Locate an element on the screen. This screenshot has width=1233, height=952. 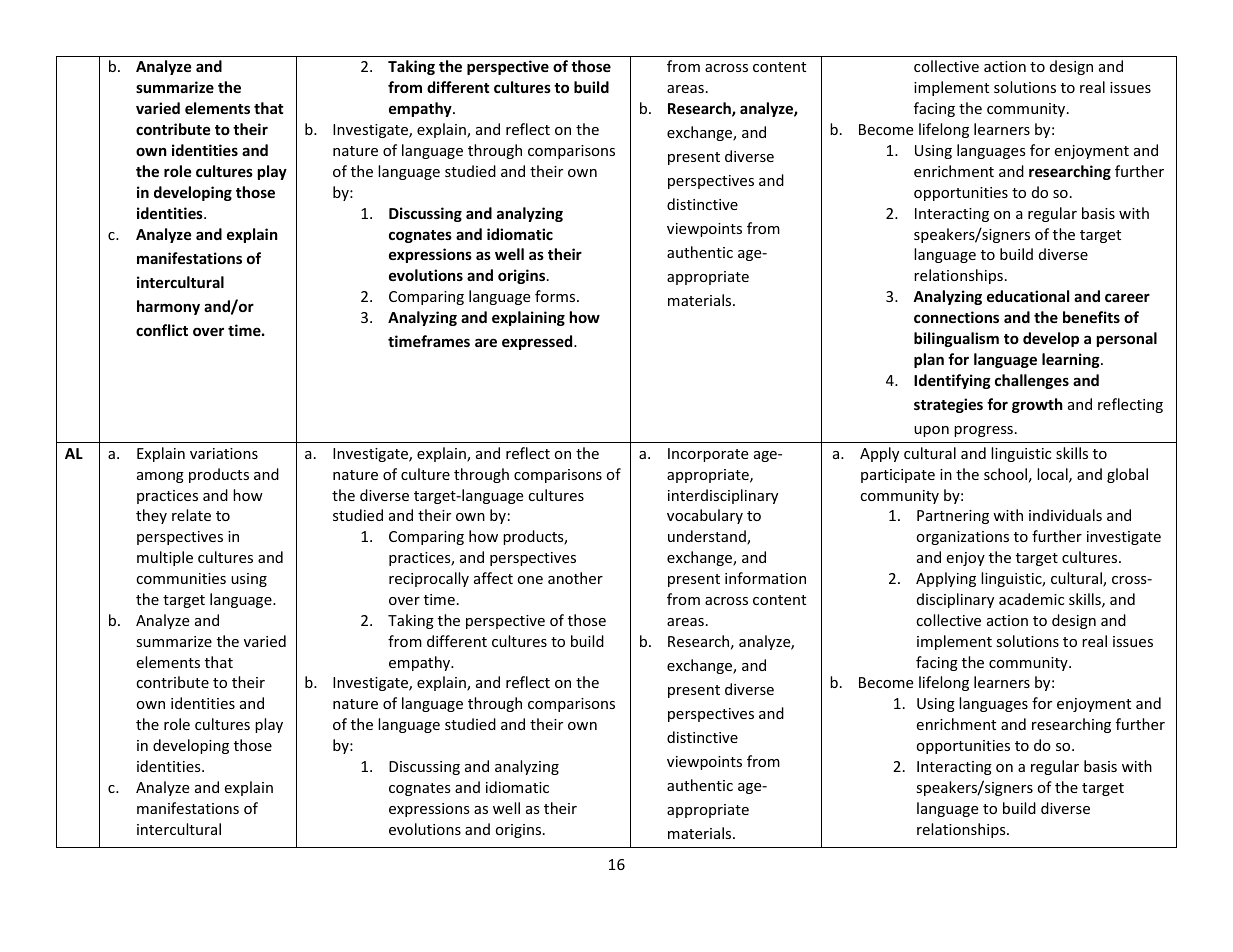
communities is located at coordinates (181, 578).
